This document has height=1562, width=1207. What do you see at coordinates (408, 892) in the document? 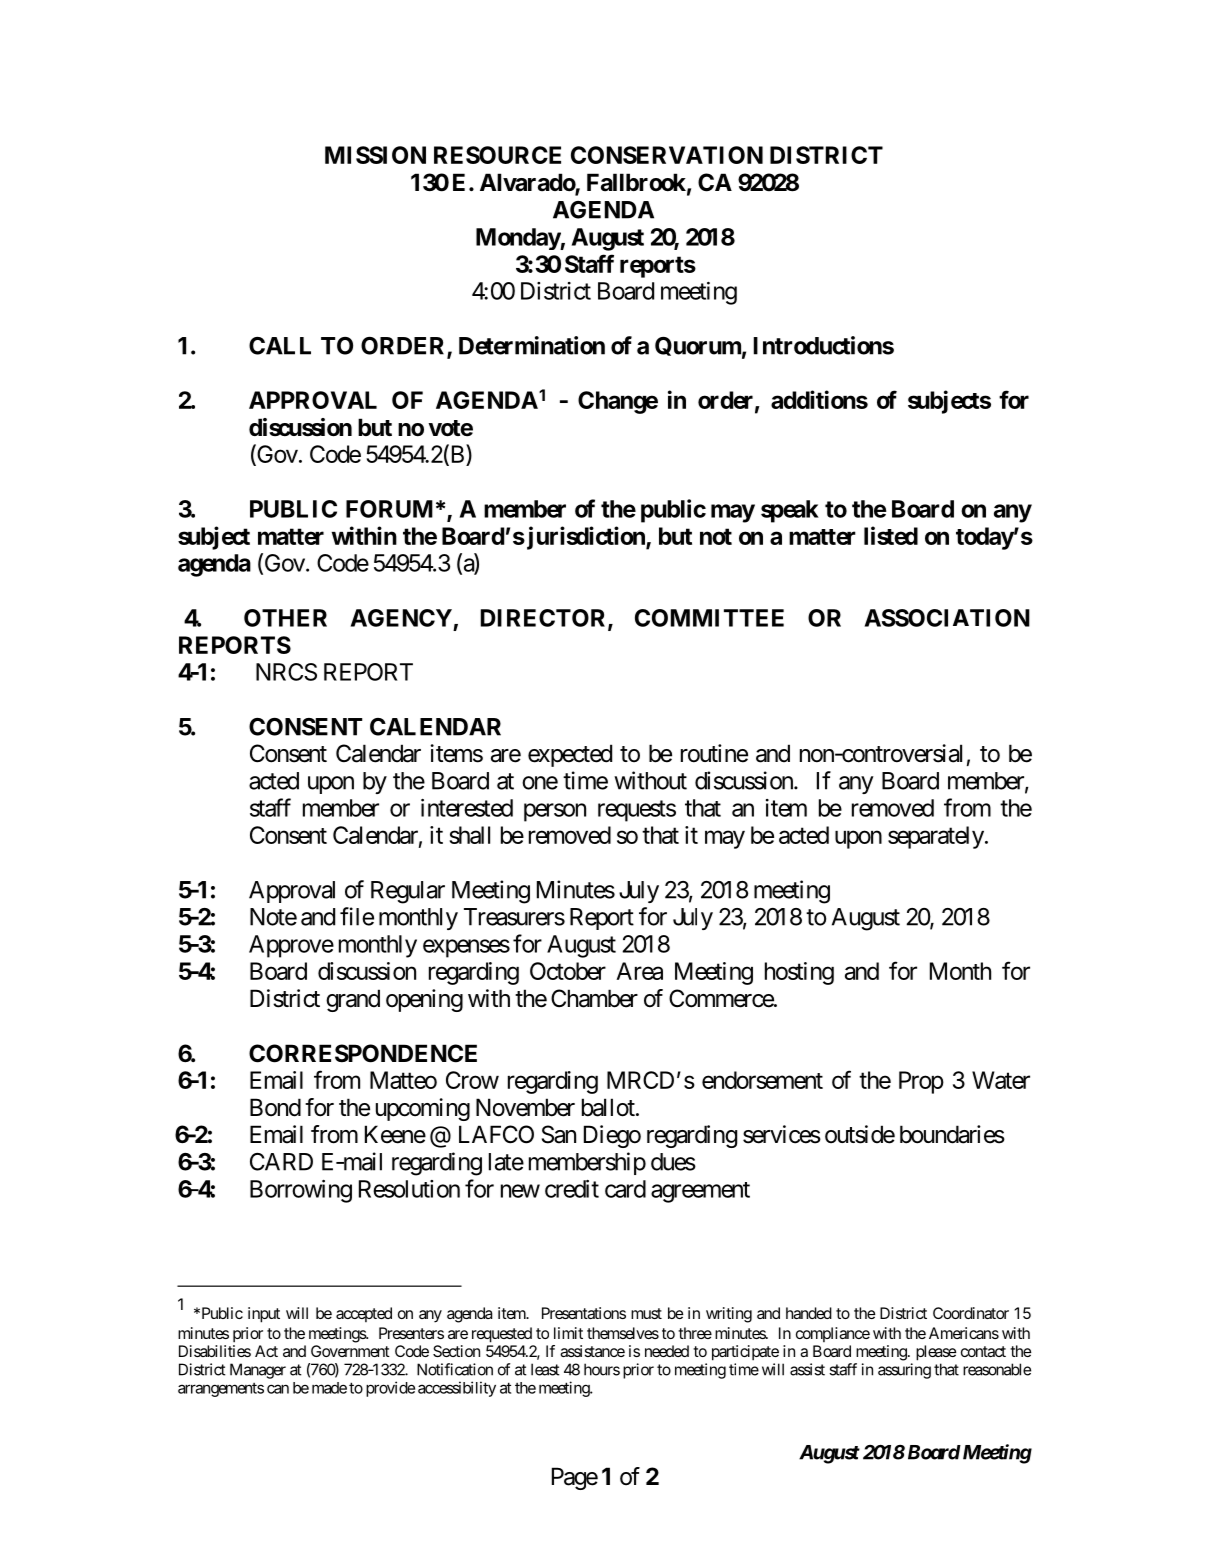
I see `Regular` at bounding box center [408, 892].
